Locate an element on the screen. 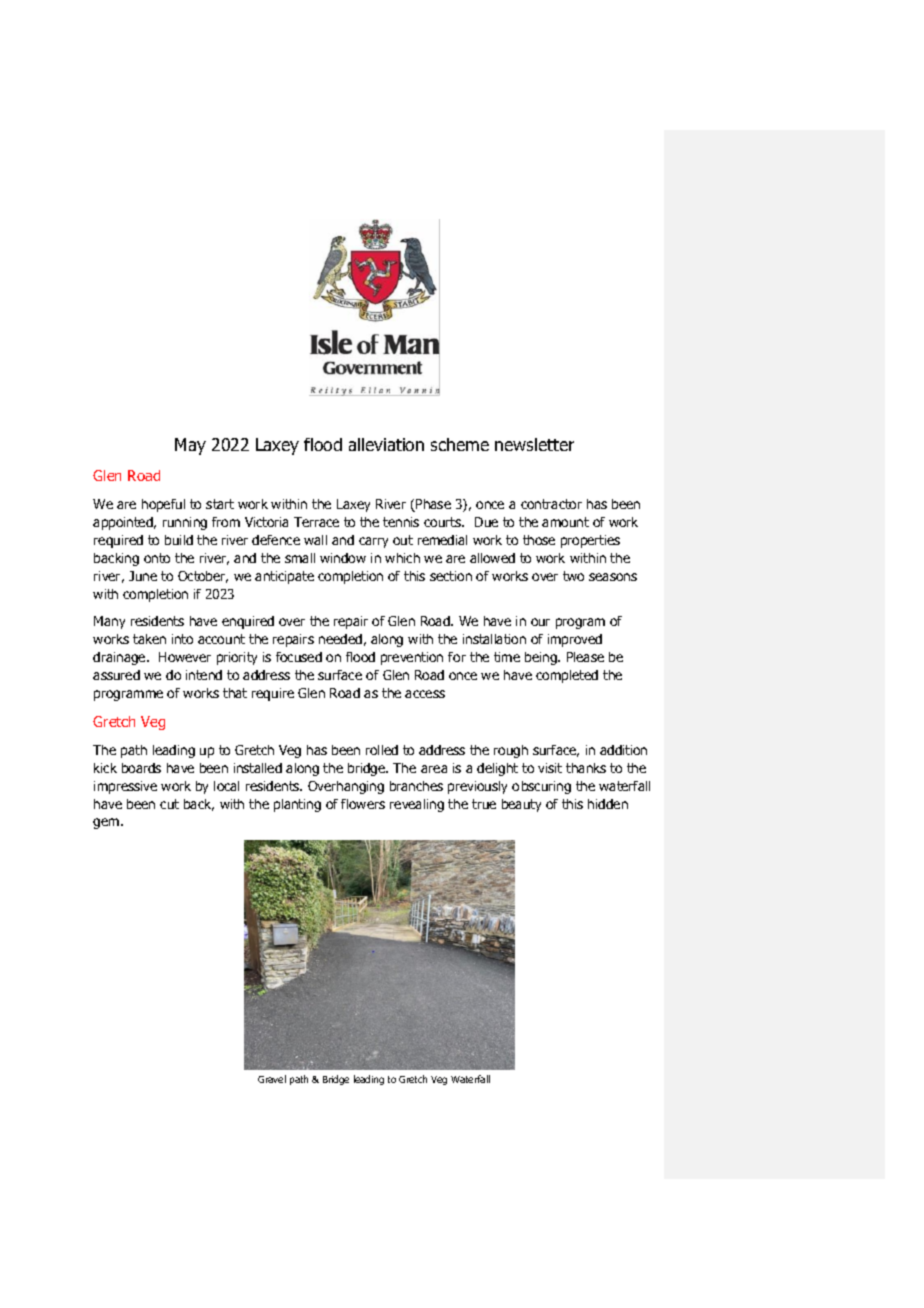 This screenshot has width=924, height=1308. beauty is located at coordinates (521, 805).
